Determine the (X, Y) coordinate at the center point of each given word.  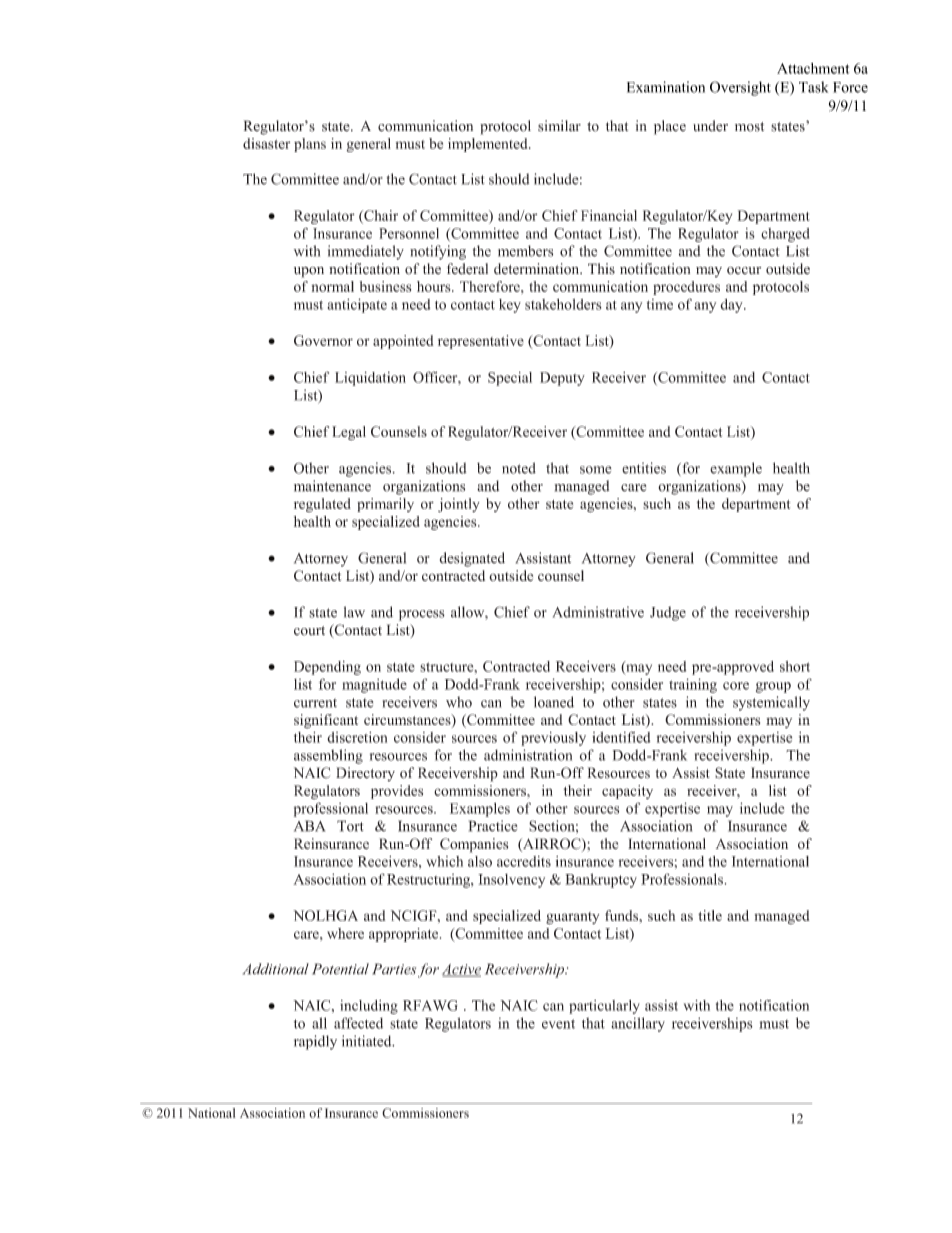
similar (559, 126)
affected (358, 1023)
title (710, 915)
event (558, 1024)
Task (813, 87)
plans (310, 145)
